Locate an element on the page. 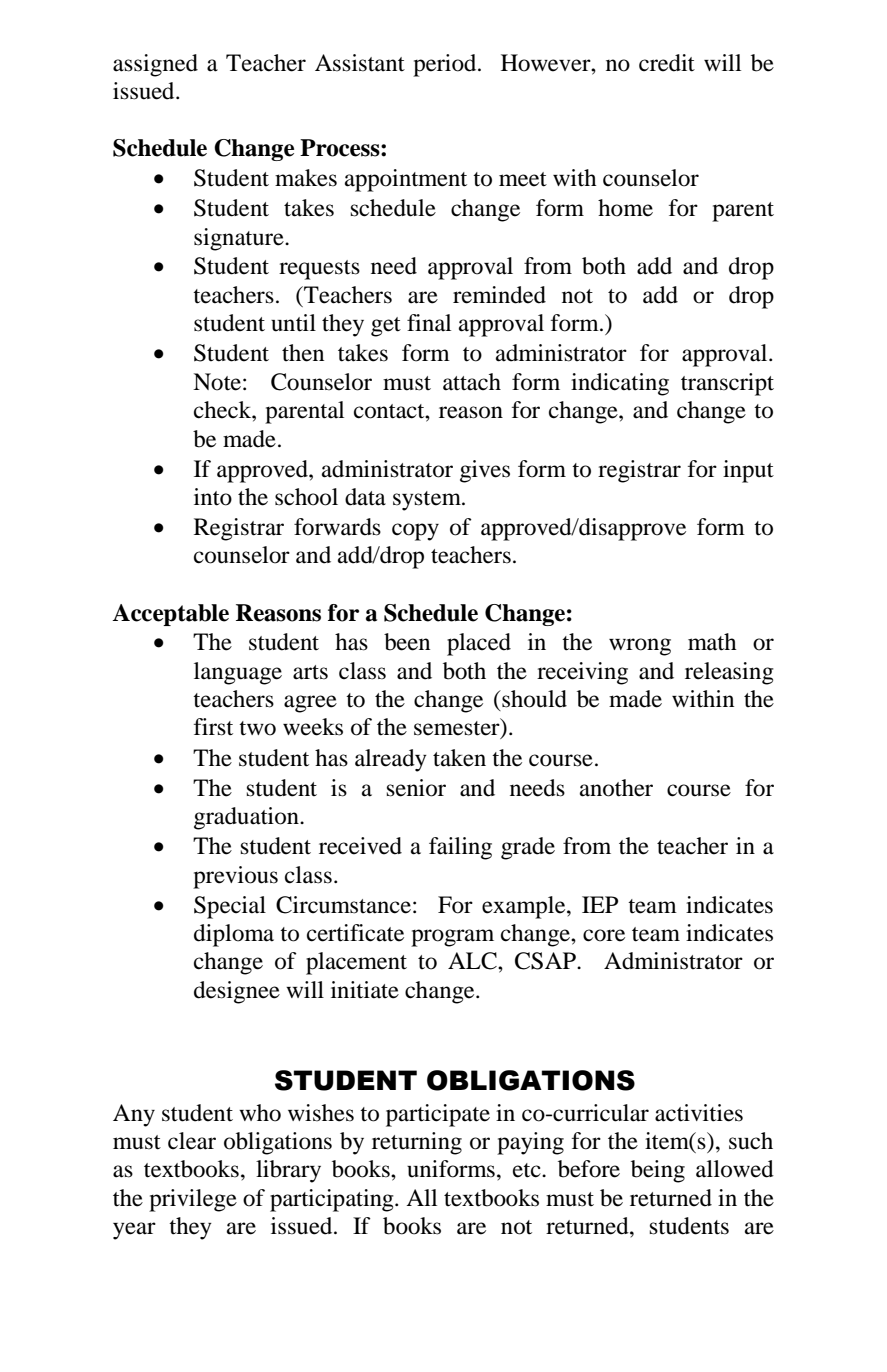 This image has height=1372, width=887. failing is located at coordinates (460, 848).
